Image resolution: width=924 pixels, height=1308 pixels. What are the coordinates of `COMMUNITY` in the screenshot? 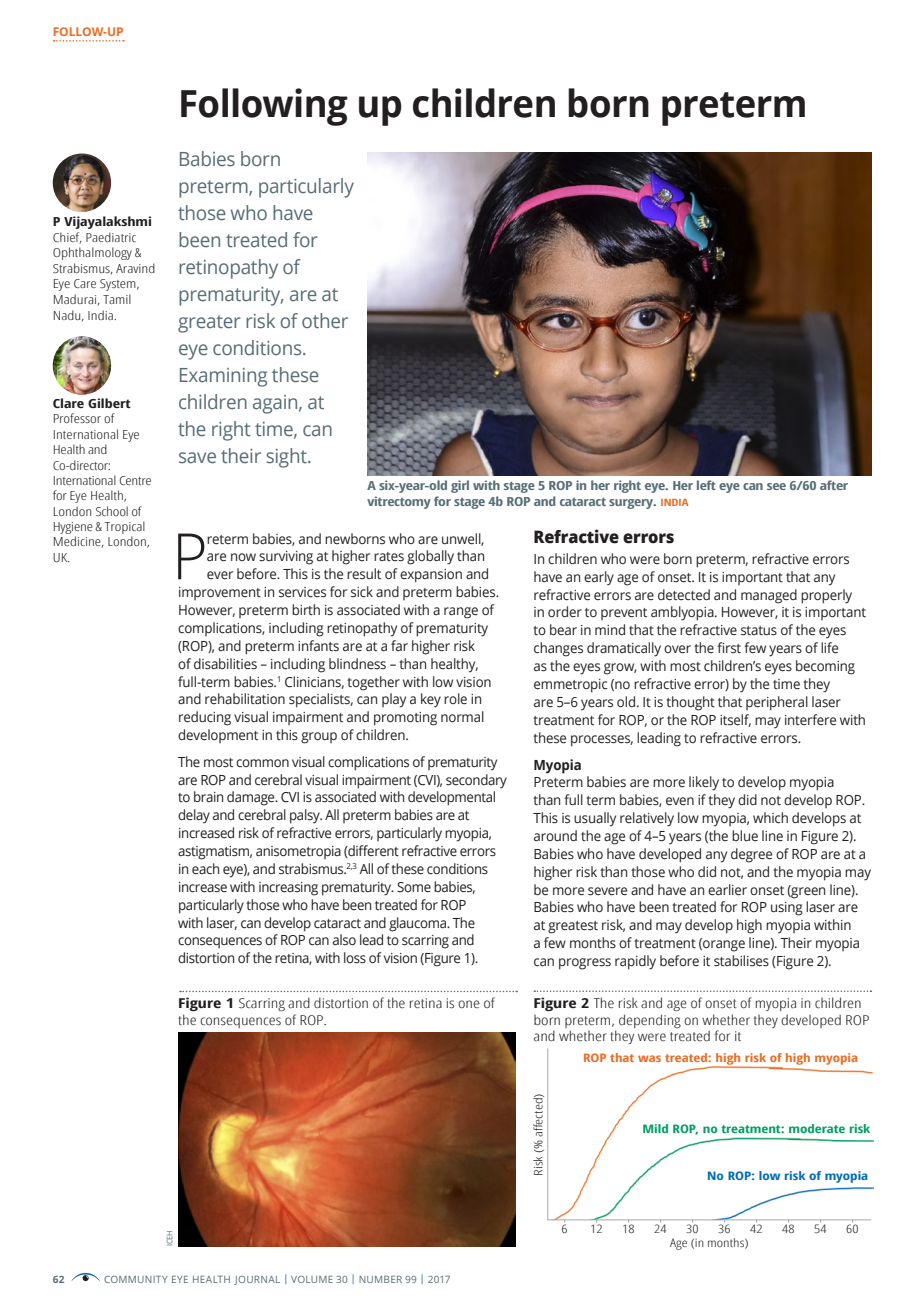 It's located at (136, 1279).
